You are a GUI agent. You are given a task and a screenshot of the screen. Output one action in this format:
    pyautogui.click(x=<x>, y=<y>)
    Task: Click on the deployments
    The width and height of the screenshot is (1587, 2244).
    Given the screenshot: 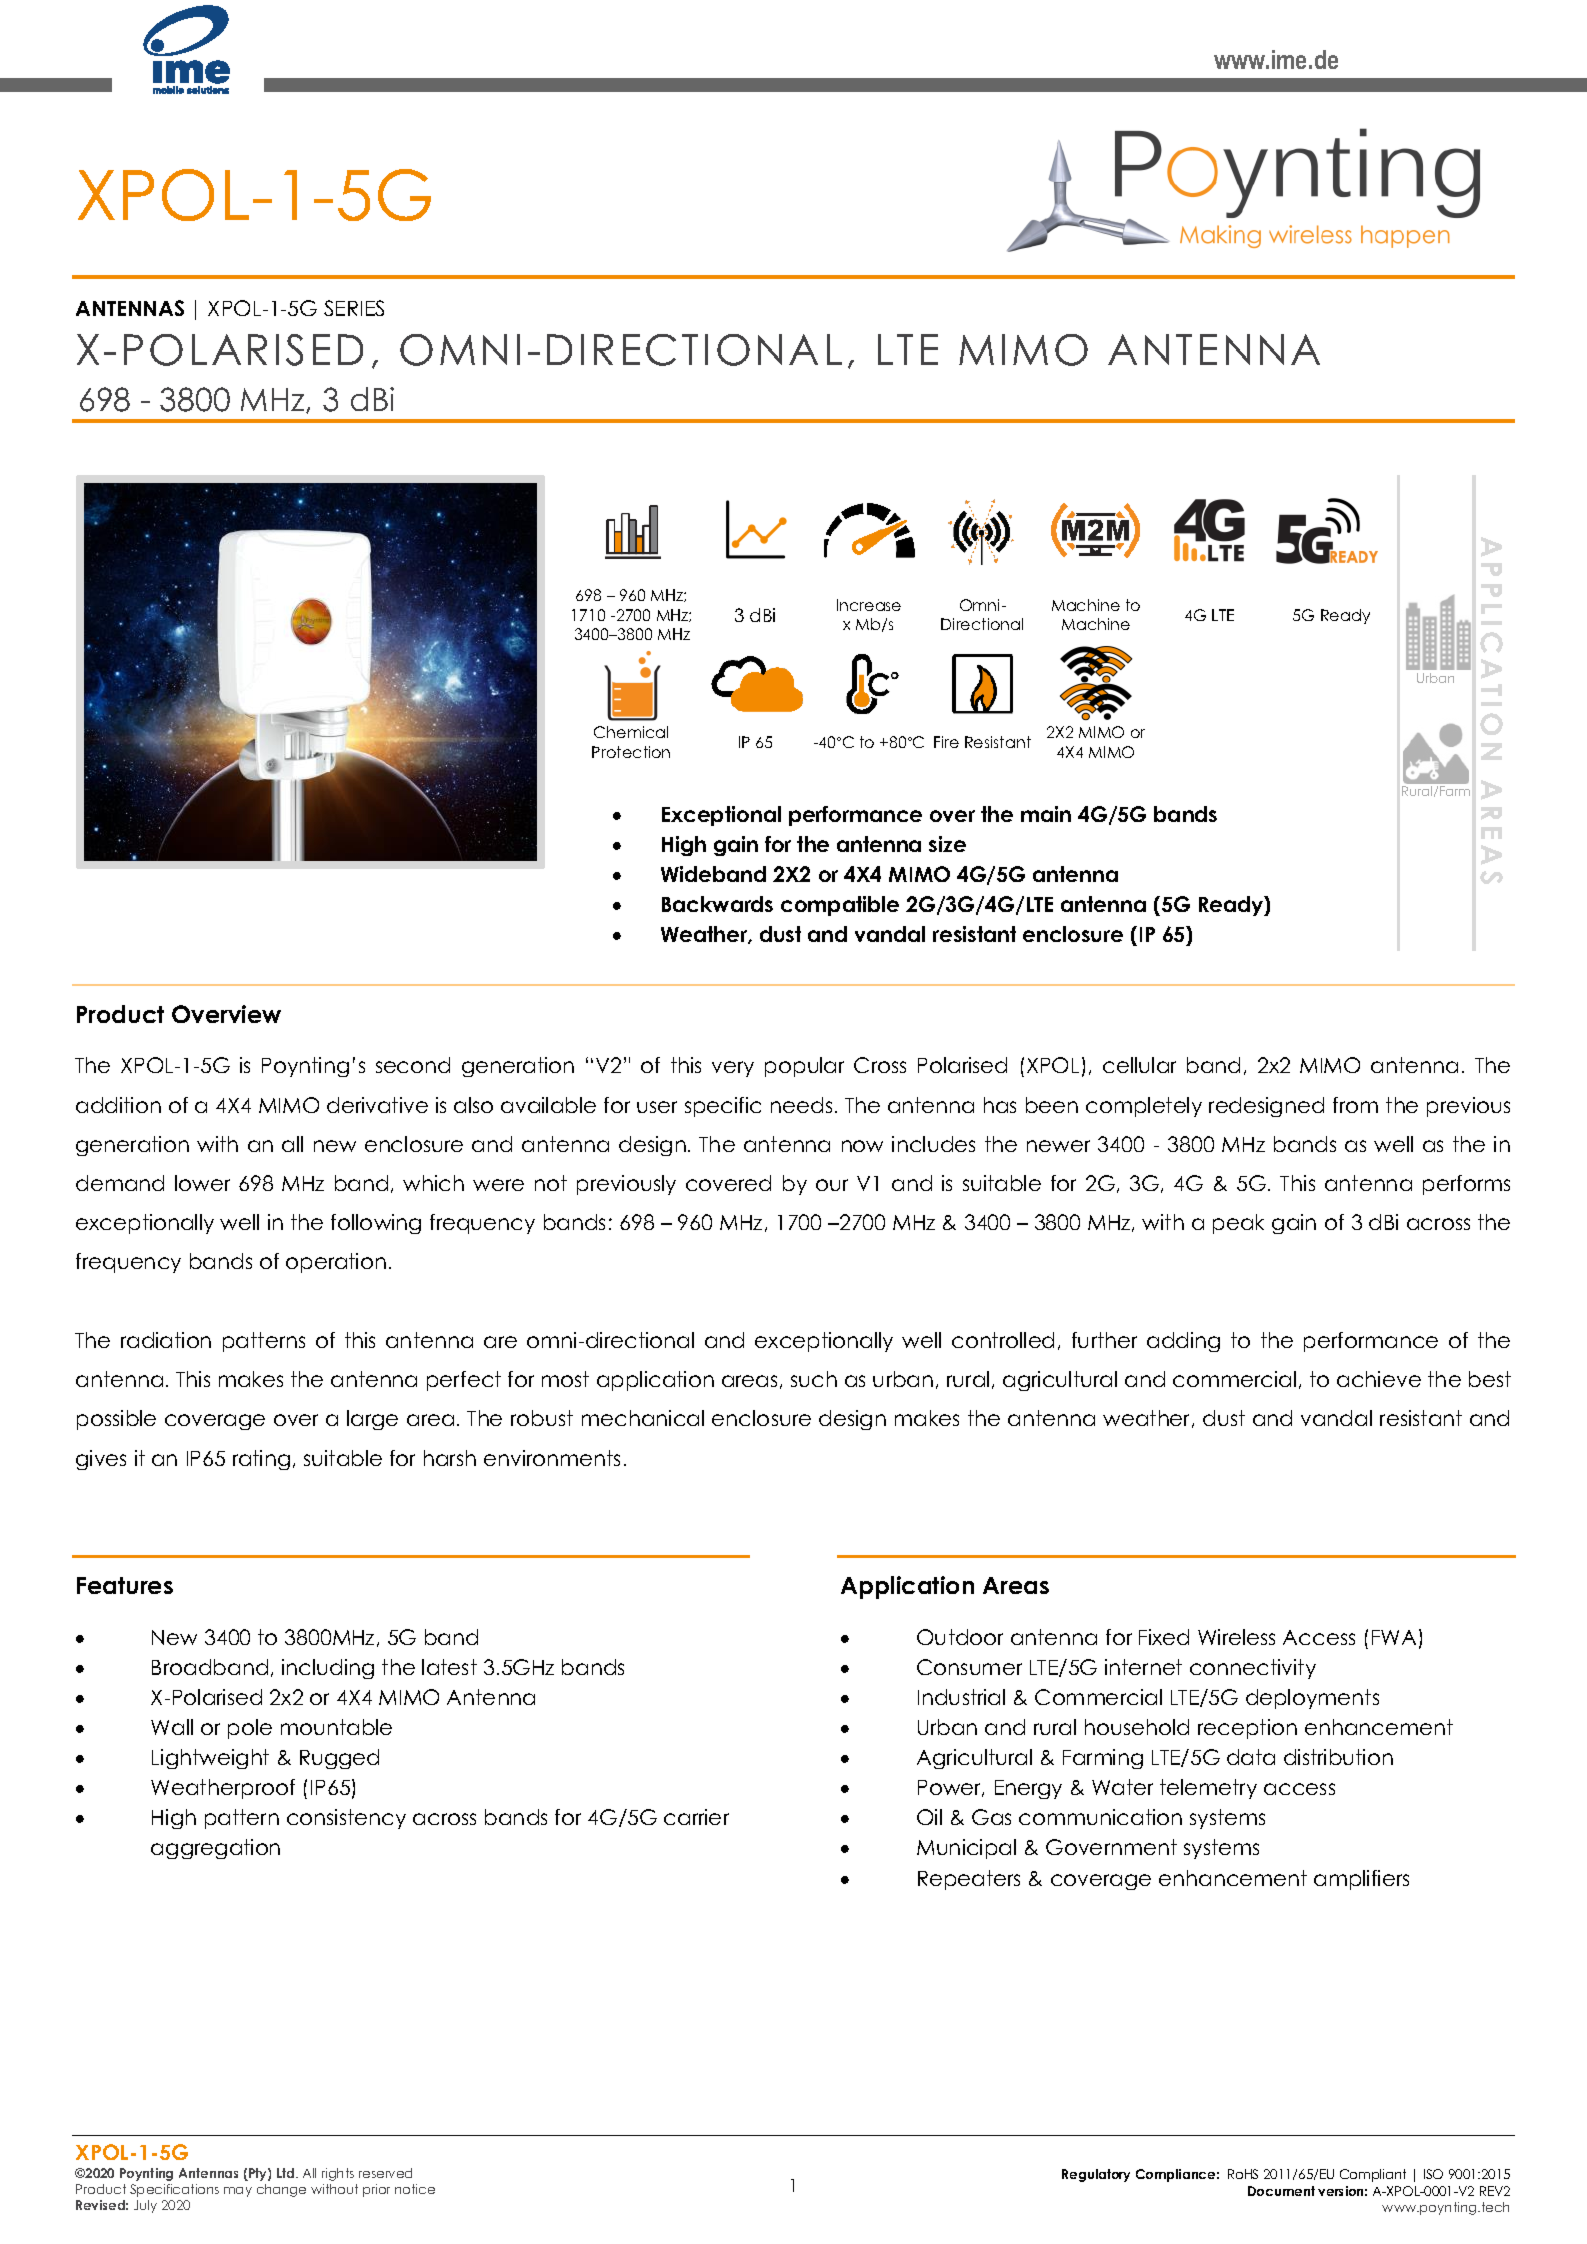 What is the action you would take?
    pyautogui.click(x=1312, y=1699)
